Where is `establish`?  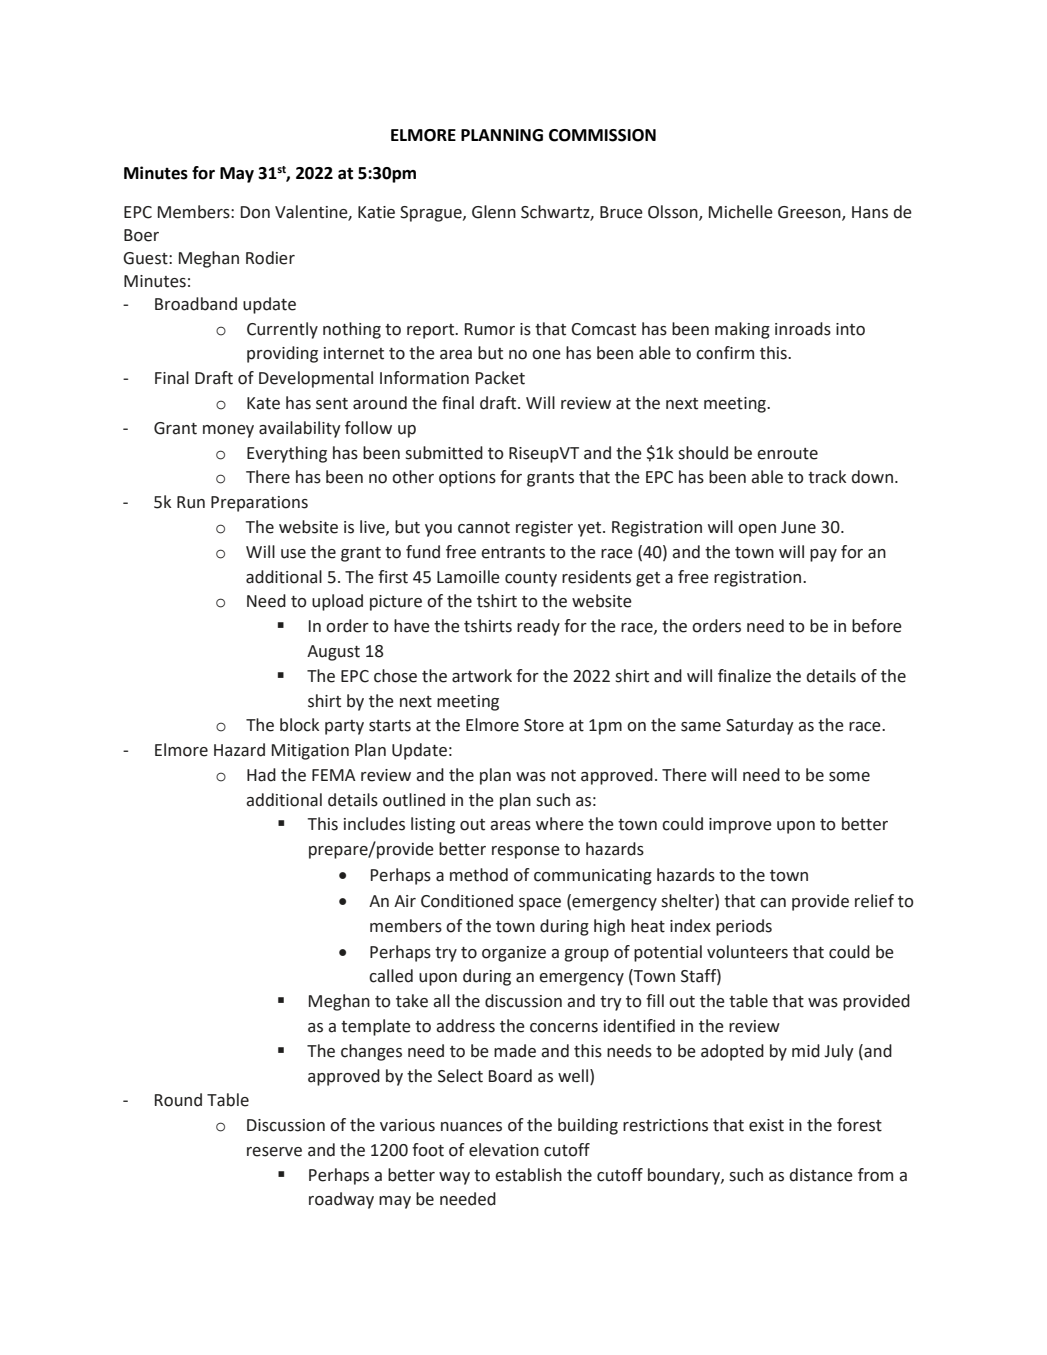 establish is located at coordinates (528, 1175).
